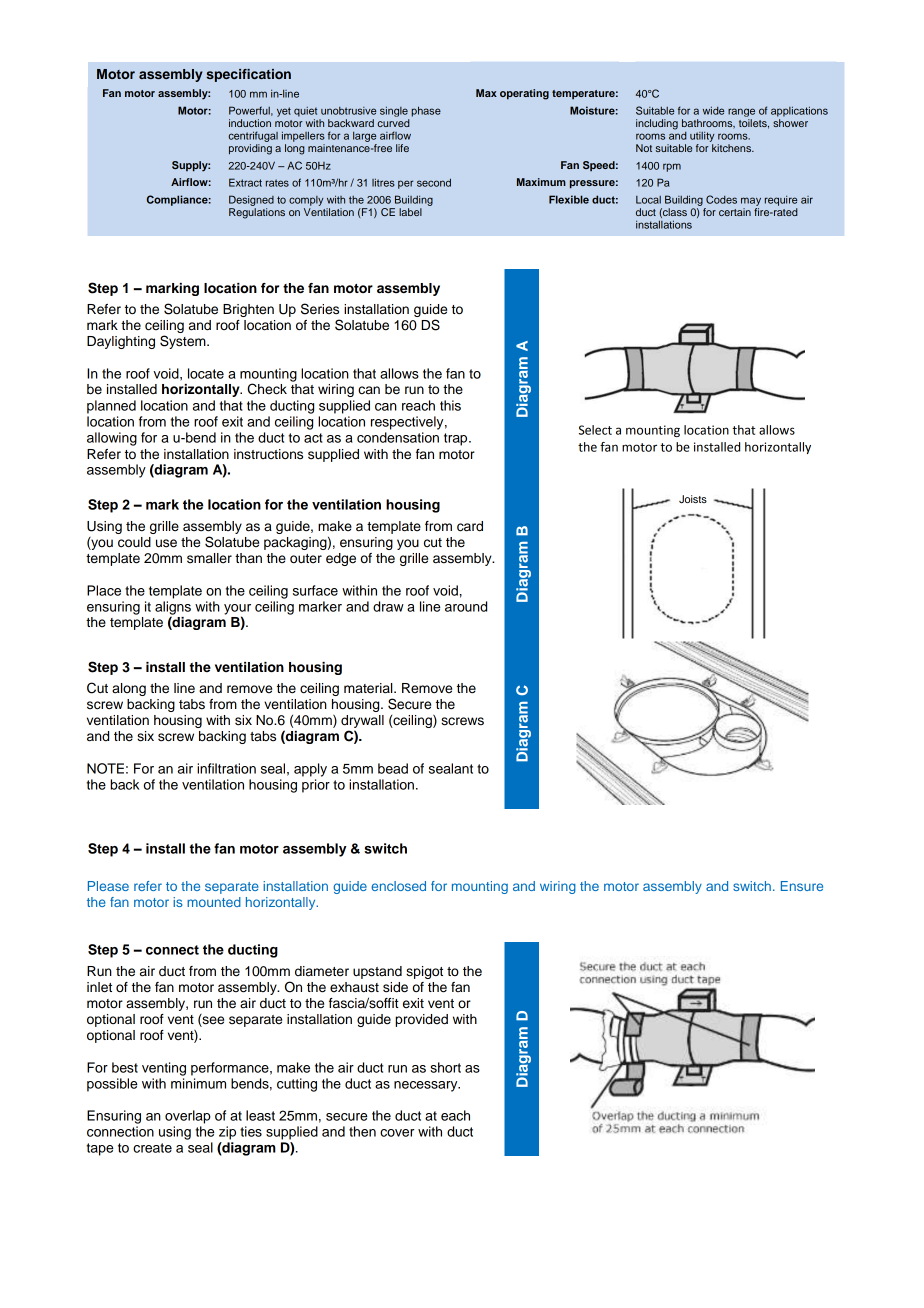  What do you see at coordinates (427, 1086) in the screenshot?
I see `necessary` at bounding box center [427, 1086].
